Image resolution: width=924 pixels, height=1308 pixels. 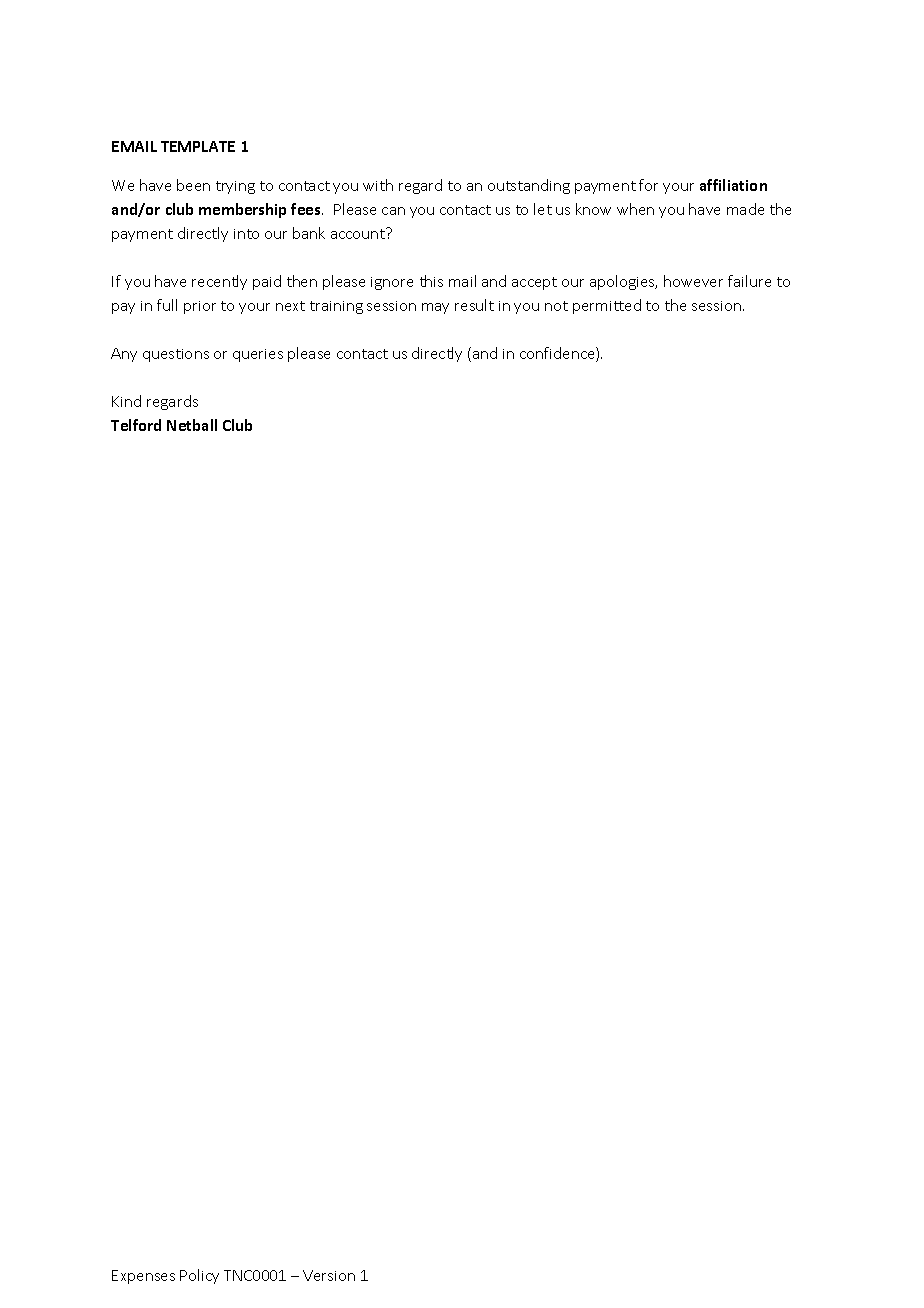 I want to click on Expenses, so click(x=143, y=1277).
